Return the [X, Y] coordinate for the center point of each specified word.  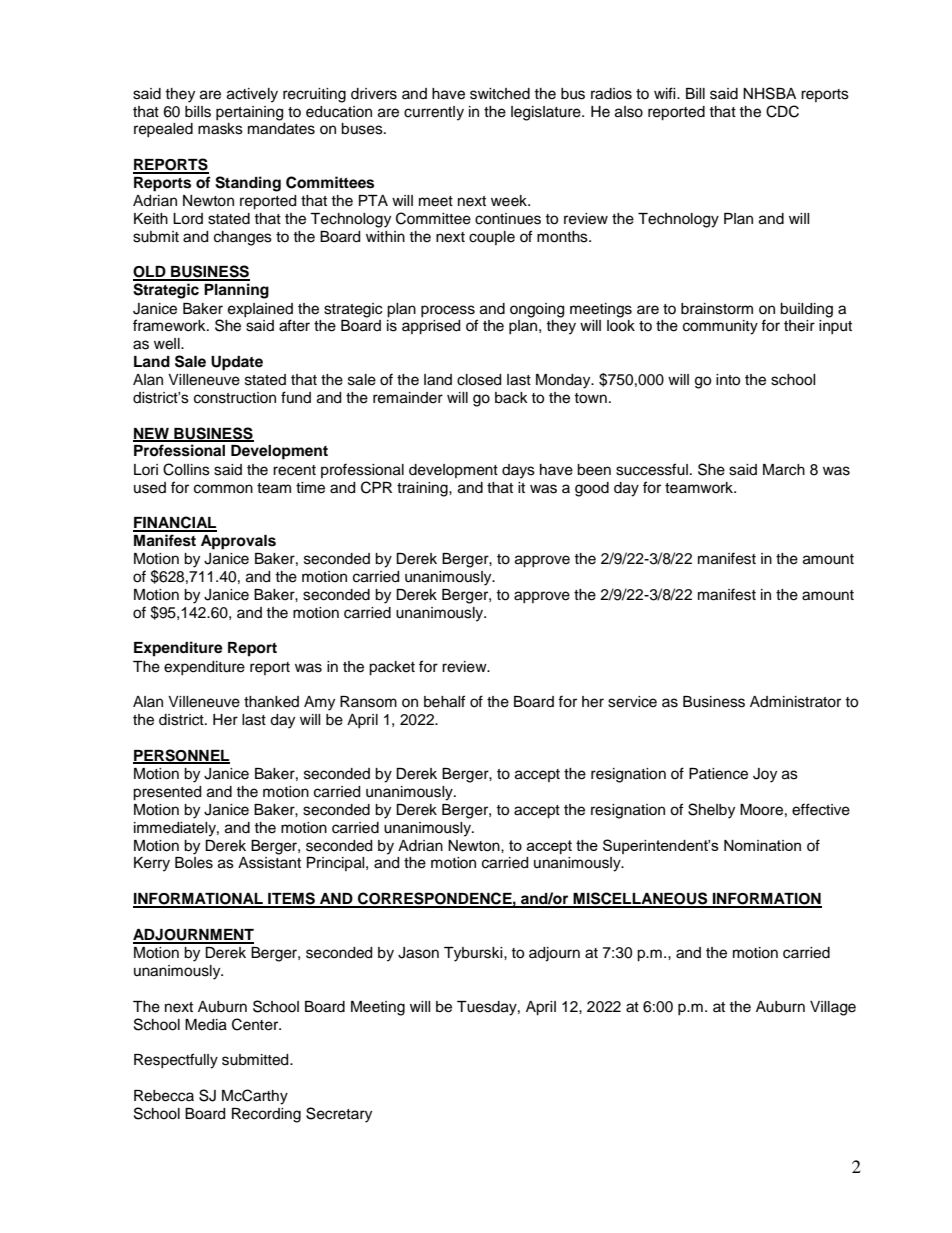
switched [500, 94]
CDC [782, 111]
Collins [186, 469]
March [784, 470]
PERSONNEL [181, 756]
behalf [444, 701]
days [518, 471]
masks [220, 129]
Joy [765, 775]
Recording [266, 1115]
